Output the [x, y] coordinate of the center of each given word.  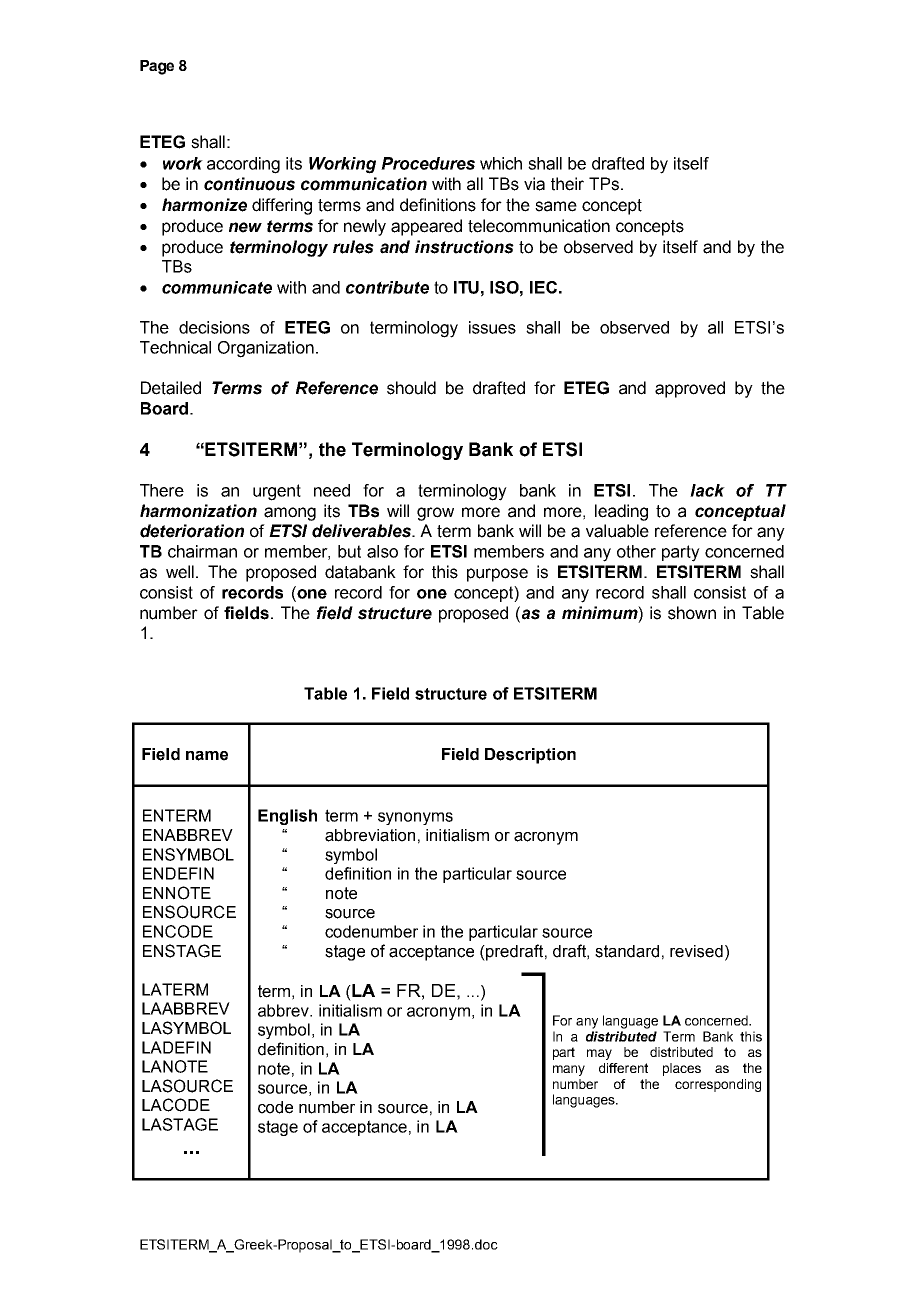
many [569, 1070]
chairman [202, 551]
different [623, 1068]
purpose [497, 575]
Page [157, 67]
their [567, 184]
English [287, 817]
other [636, 551]
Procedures [428, 163]
